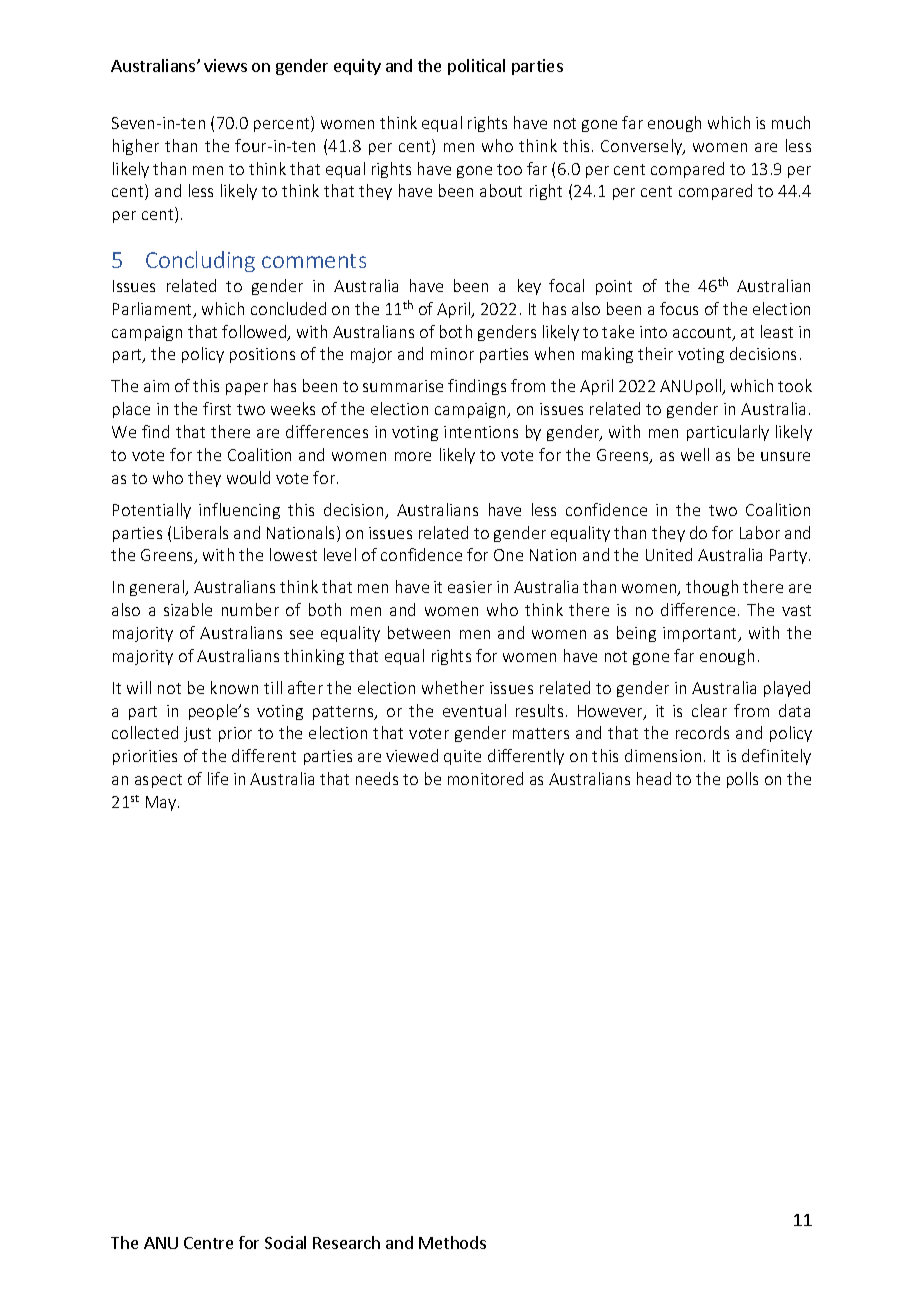 The width and height of the screenshot is (924, 1309). Describe the element at coordinates (234, 687) in the screenshot. I see `known` at that location.
